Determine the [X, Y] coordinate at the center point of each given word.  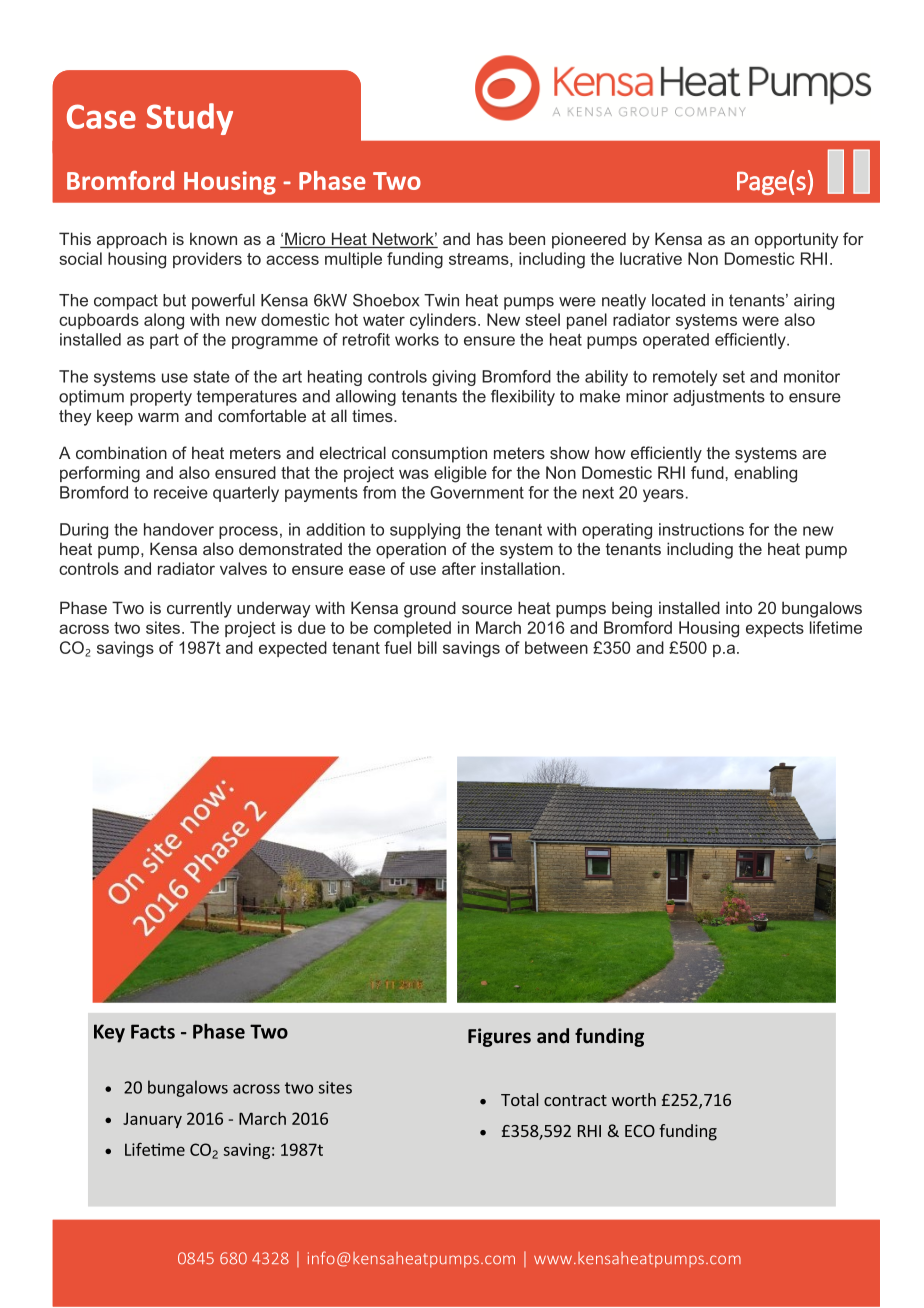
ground [430, 609]
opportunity [797, 240]
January [152, 1120]
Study [190, 119]
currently [199, 609]
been [527, 238]
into [739, 607]
